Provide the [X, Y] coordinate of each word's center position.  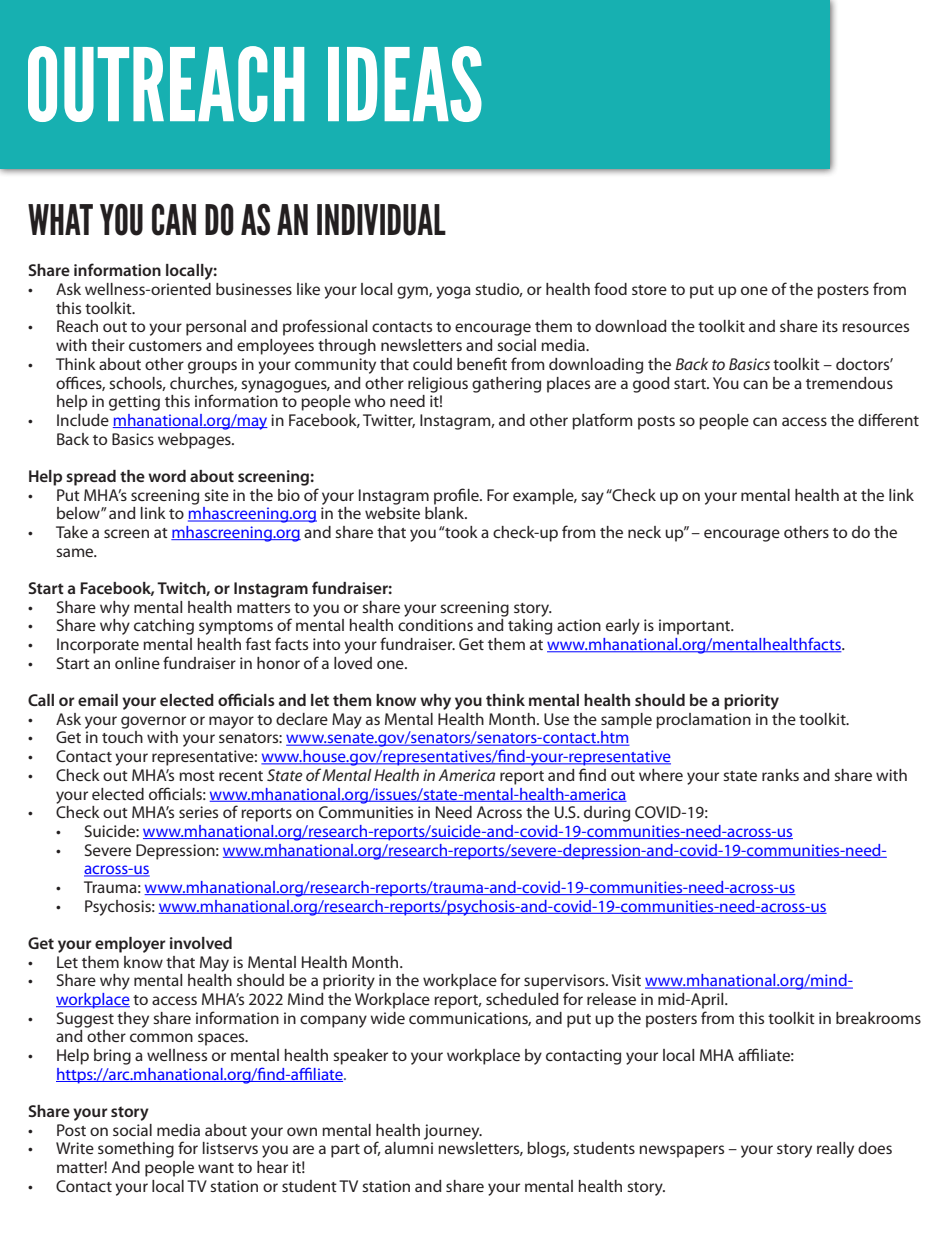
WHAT [60, 219]
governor [153, 722]
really [835, 1150]
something [136, 1150]
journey [453, 1132]
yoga [453, 292]
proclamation [703, 721]
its [830, 326]
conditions [435, 625]
